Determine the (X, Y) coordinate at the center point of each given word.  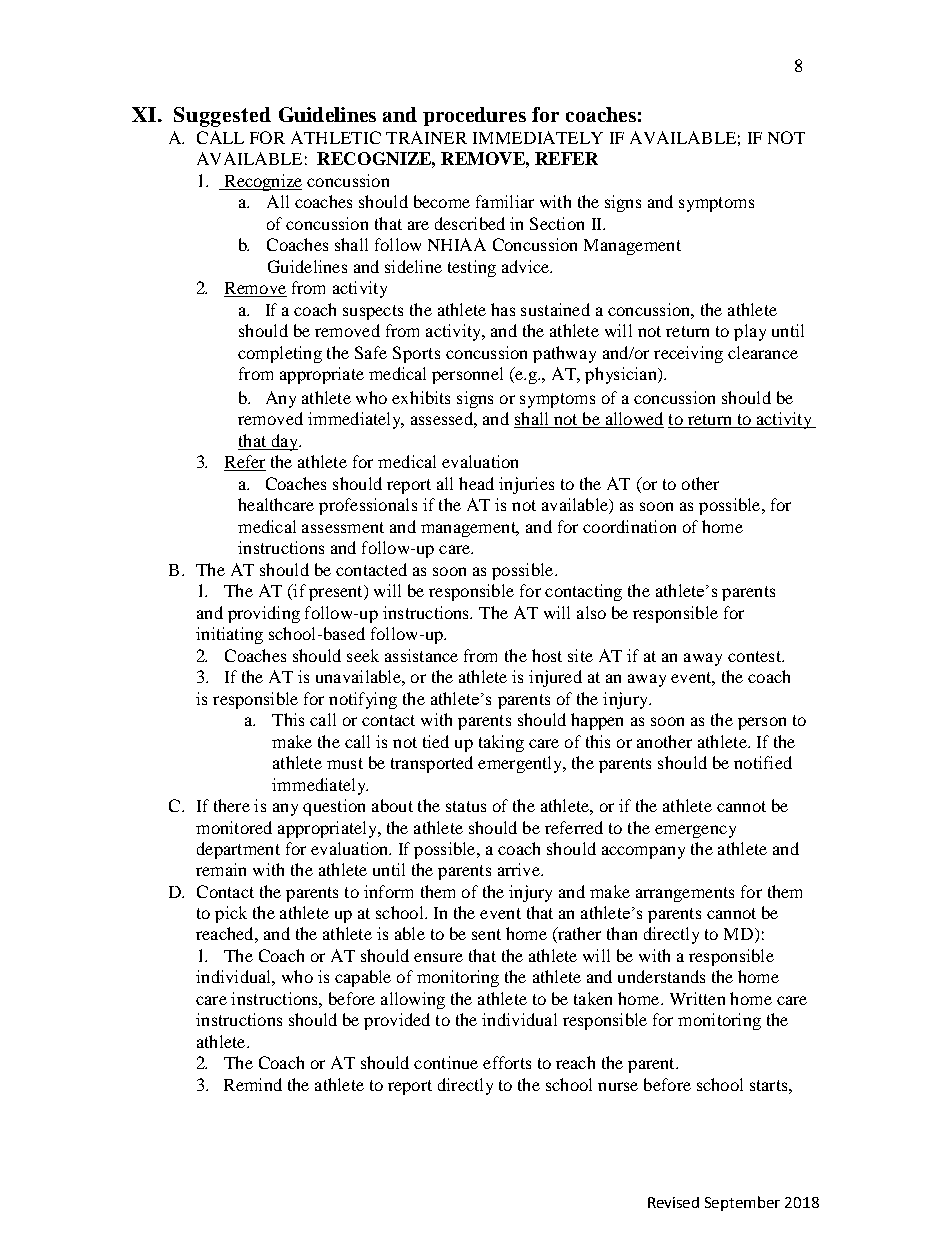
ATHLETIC (336, 137)
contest (755, 656)
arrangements (685, 894)
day (284, 442)
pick (231, 914)
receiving (688, 354)
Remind (253, 1084)
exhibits (421, 397)
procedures (474, 116)
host (547, 655)
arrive (520, 869)
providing (264, 614)
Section (557, 223)
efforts (507, 1062)
